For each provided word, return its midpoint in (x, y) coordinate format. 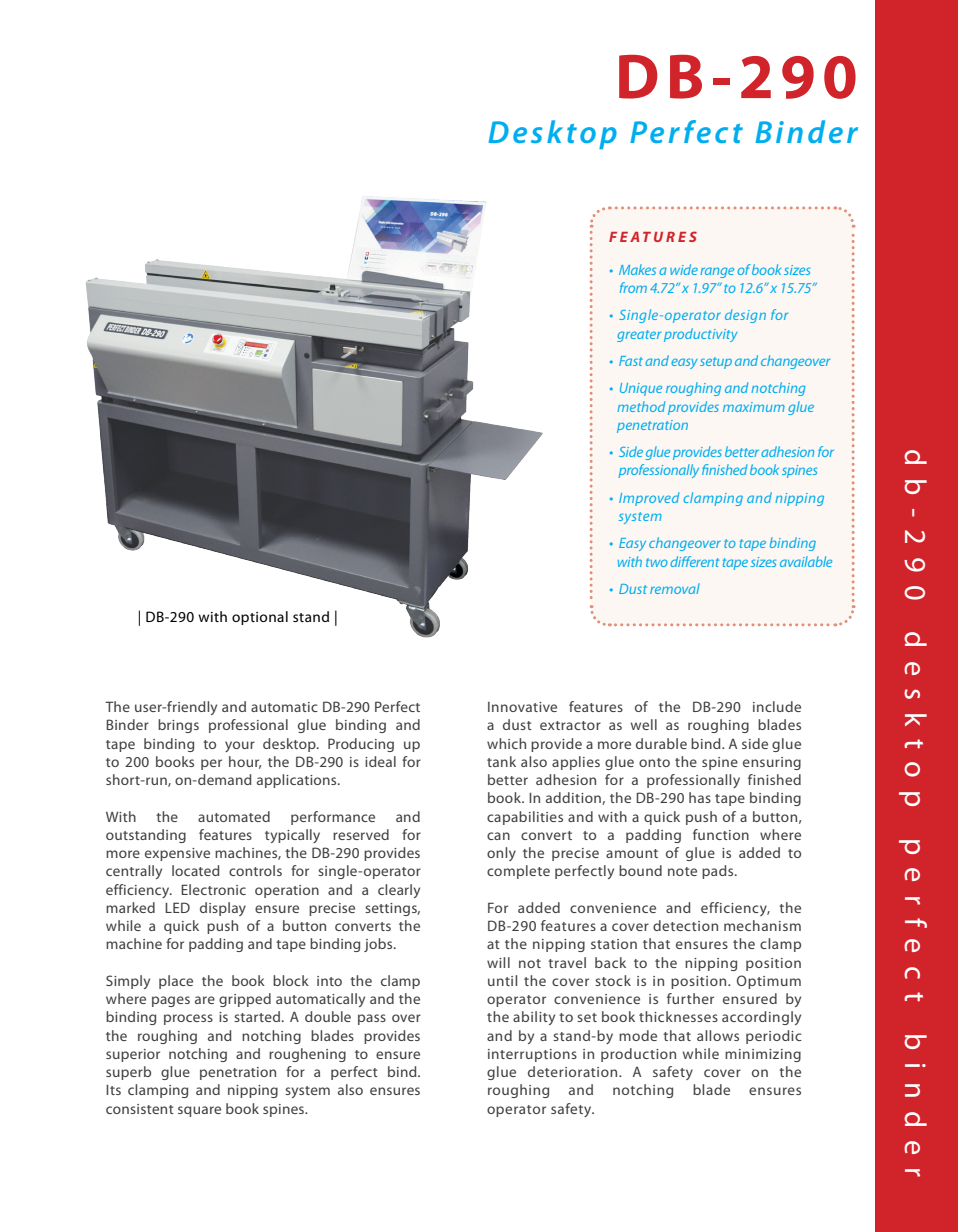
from (633, 287)
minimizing (763, 1055)
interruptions (532, 1055)
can (498, 836)
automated (234, 816)
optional (260, 618)
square (199, 1111)
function (721, 834)
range (717, 272)
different (694, 561)
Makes (637, 269)
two (657, 562)
